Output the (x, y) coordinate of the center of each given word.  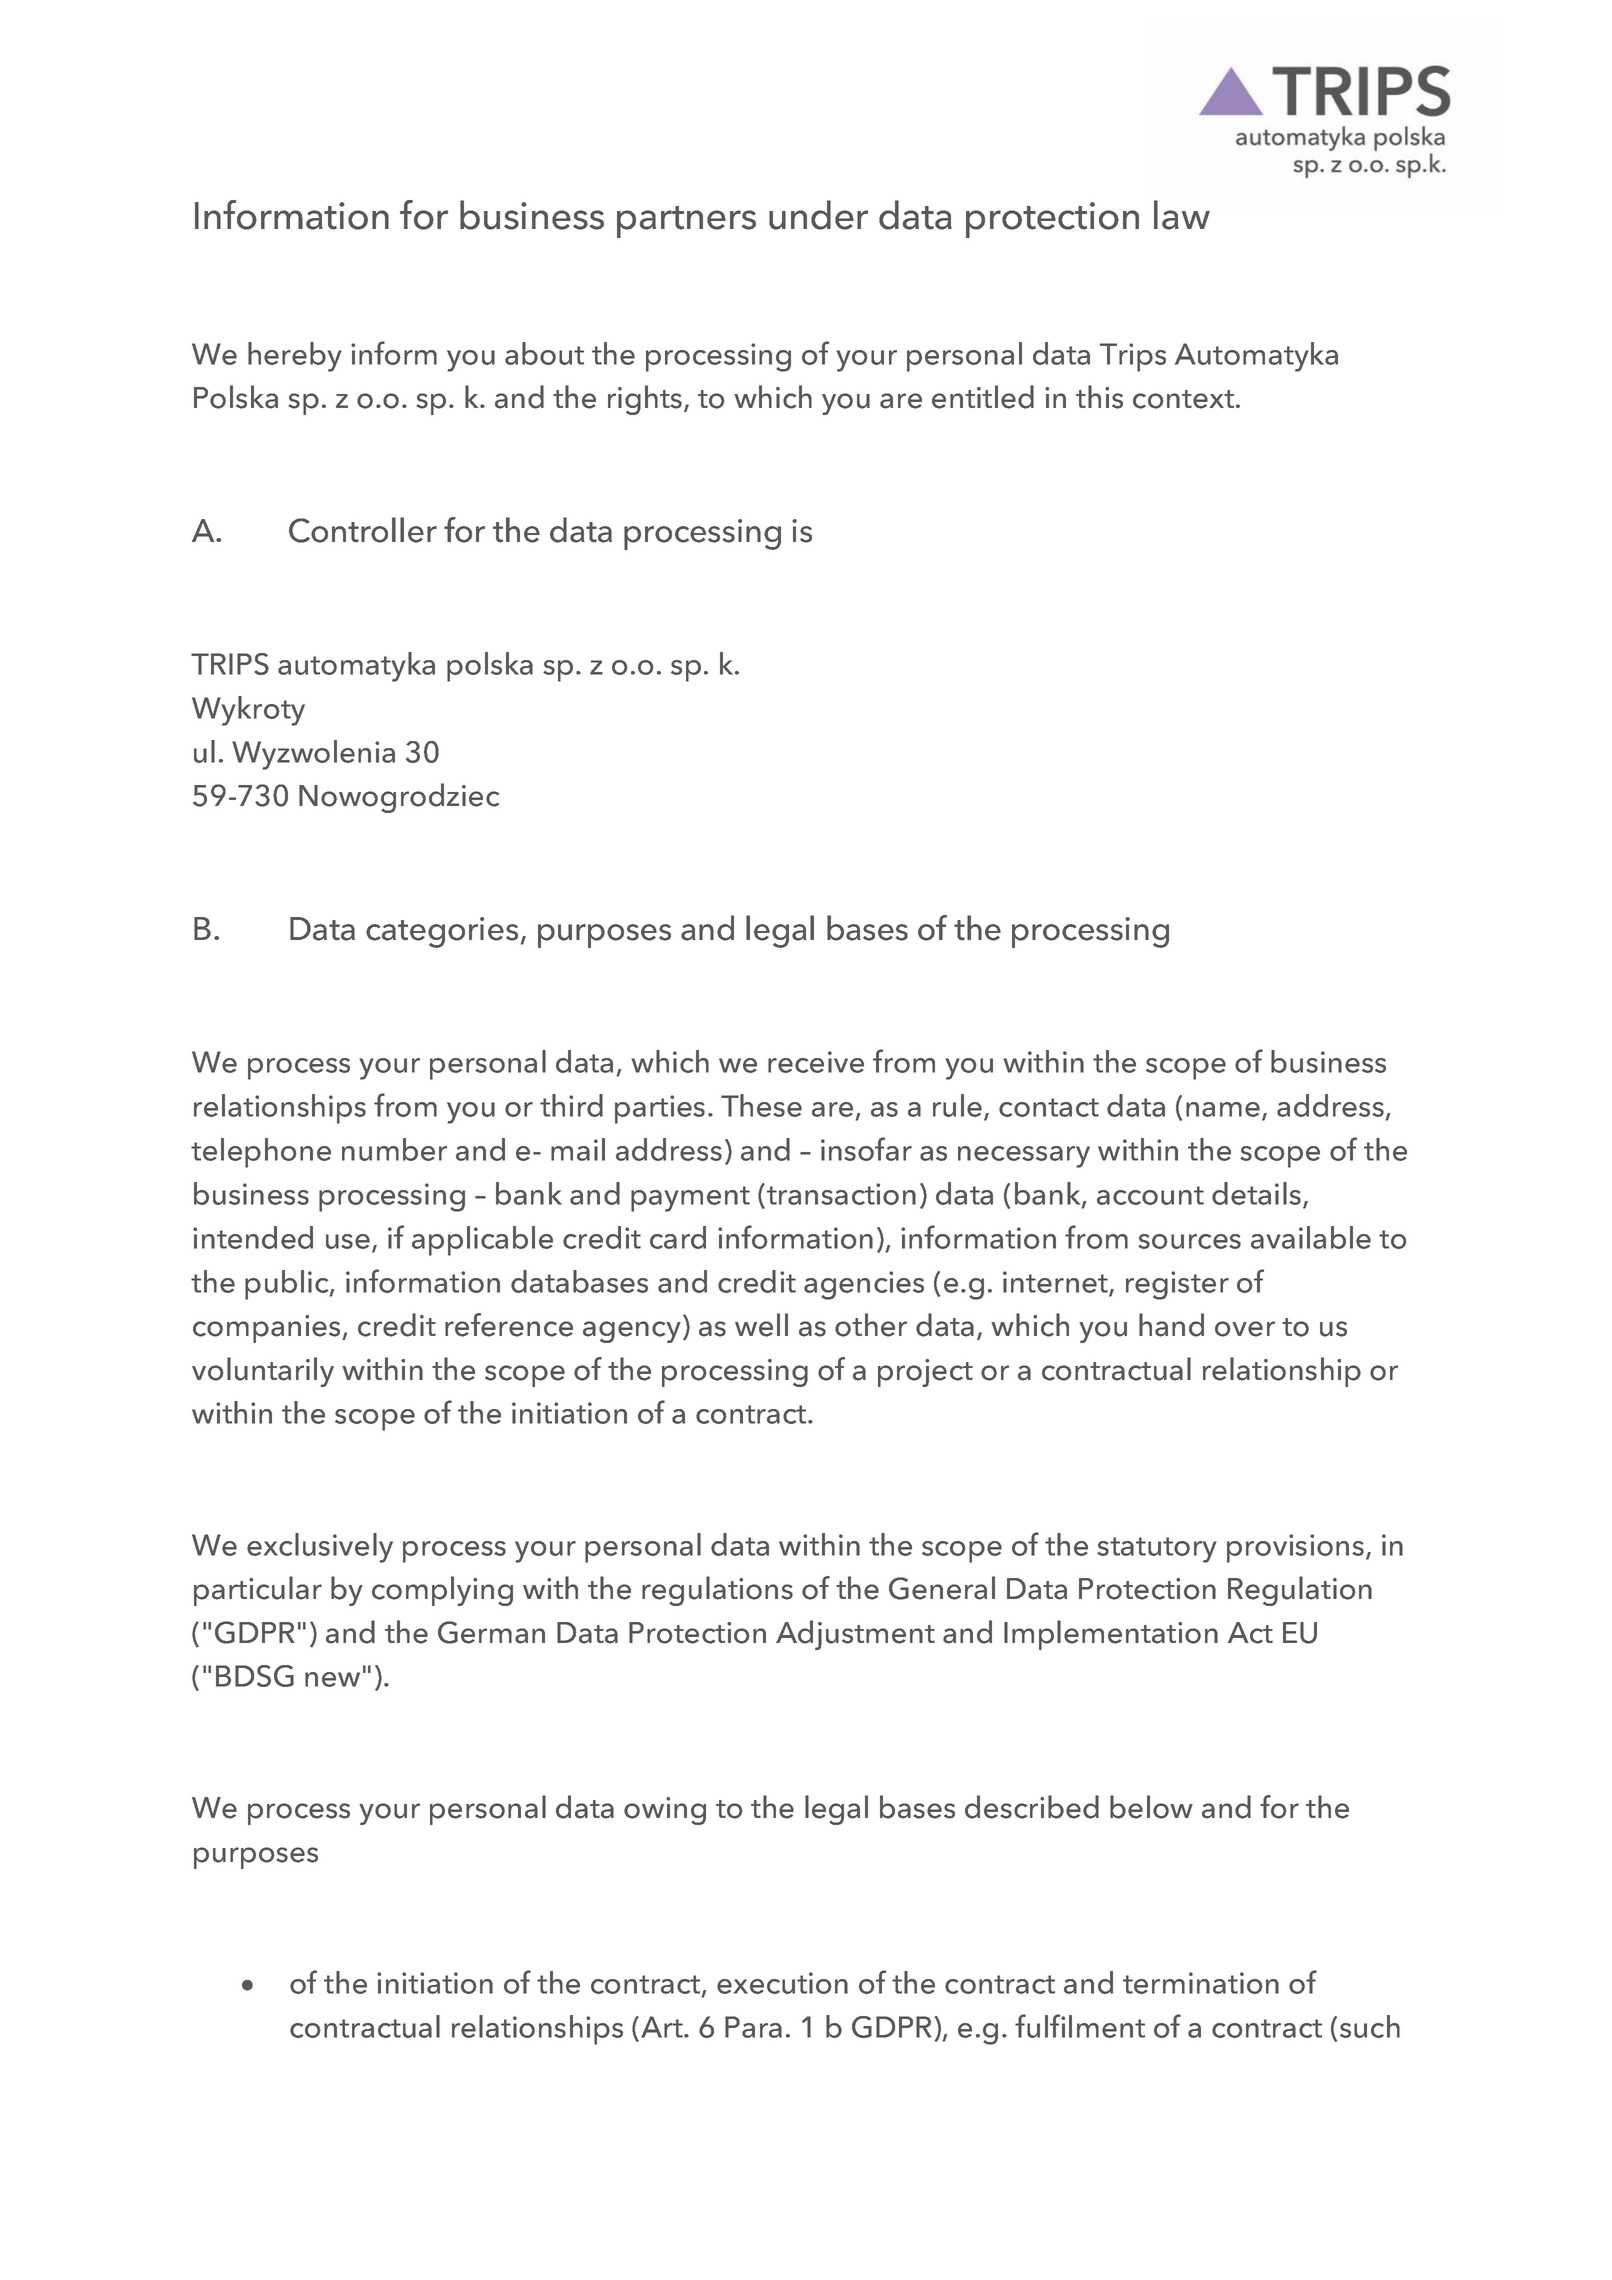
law (1182, 215)
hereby (295, 357)
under (818, 215)
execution (782, 1983)
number (394, 1149)
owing (665, 1811)
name (1223, 1109)
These (761, 1105)
